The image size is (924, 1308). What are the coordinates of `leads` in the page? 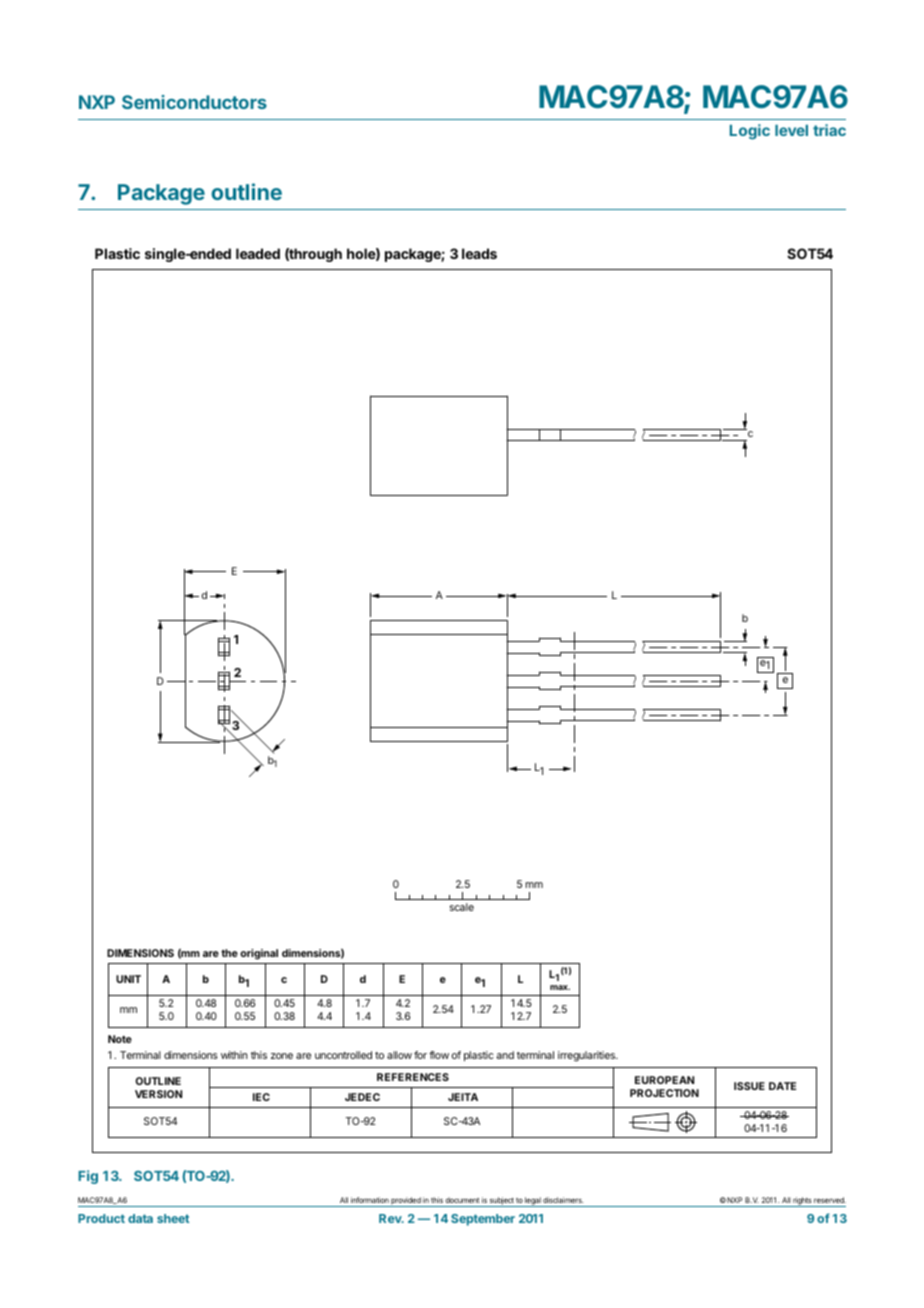 It's located at (479, 253).
